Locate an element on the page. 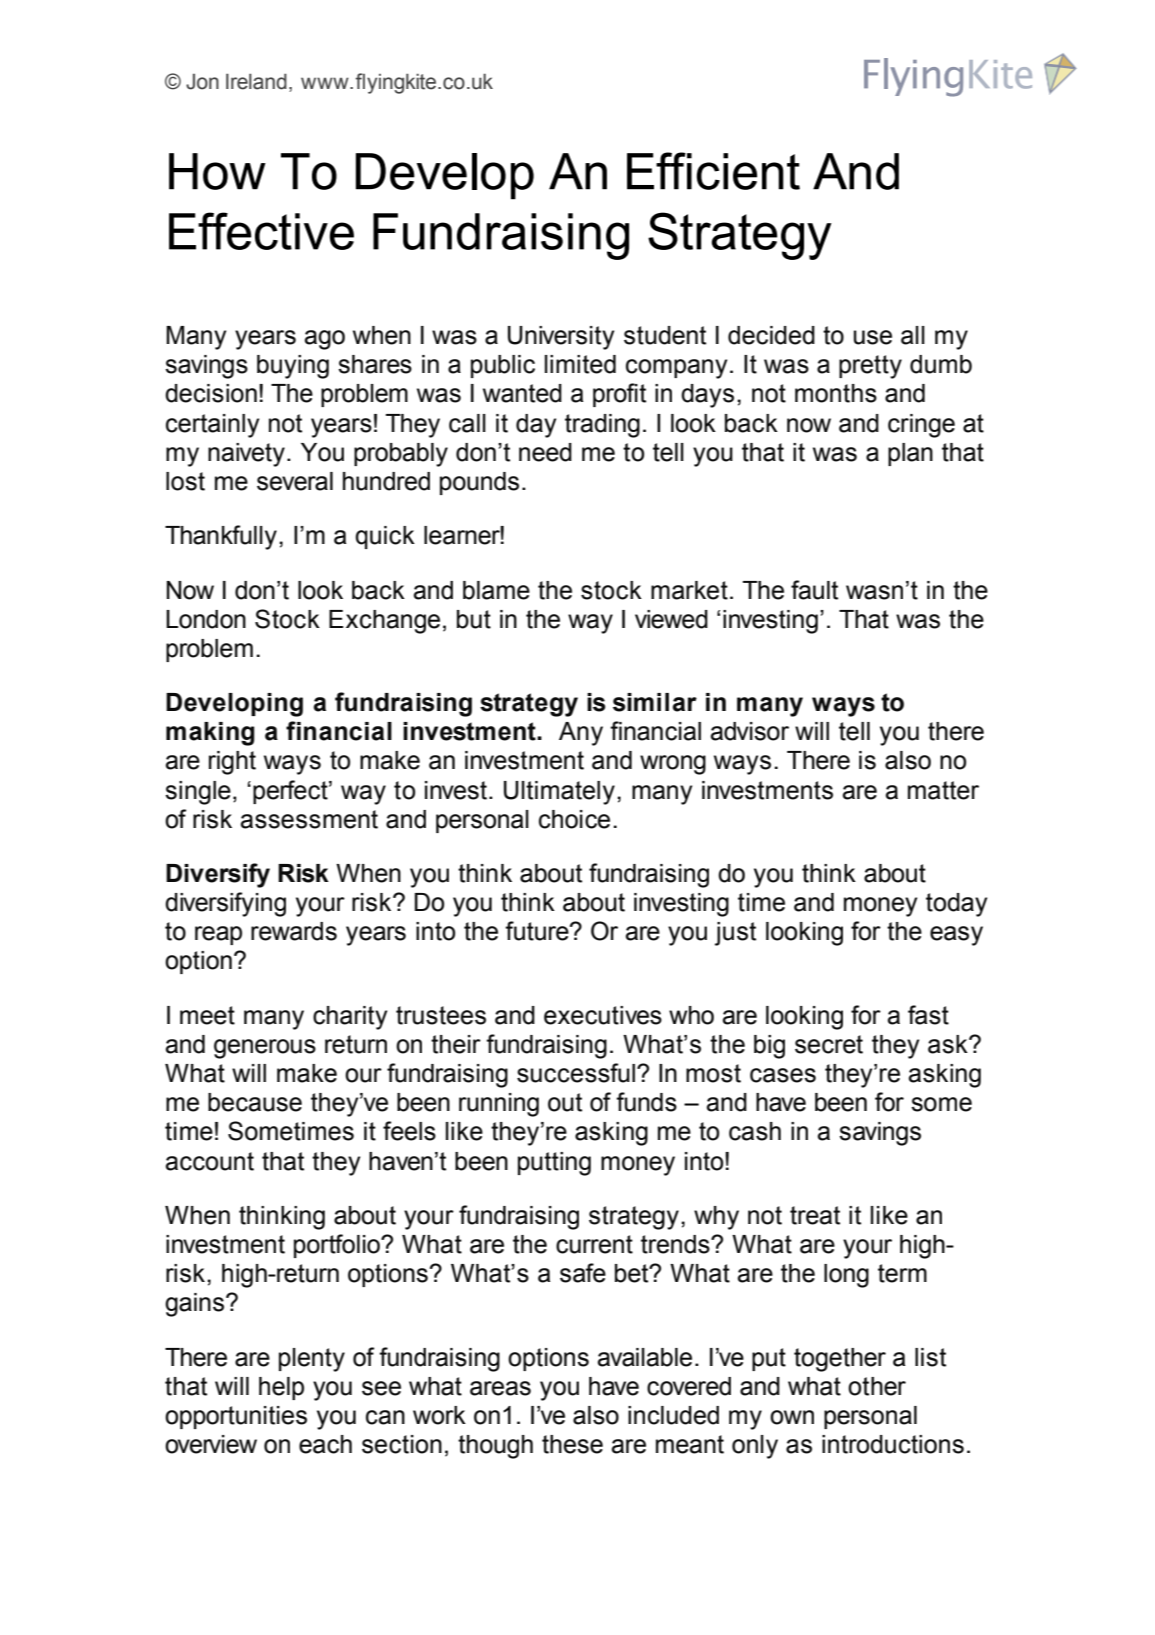 The height and width of the document is (1635, 1155). matter is located at coordinates (943, 790).
